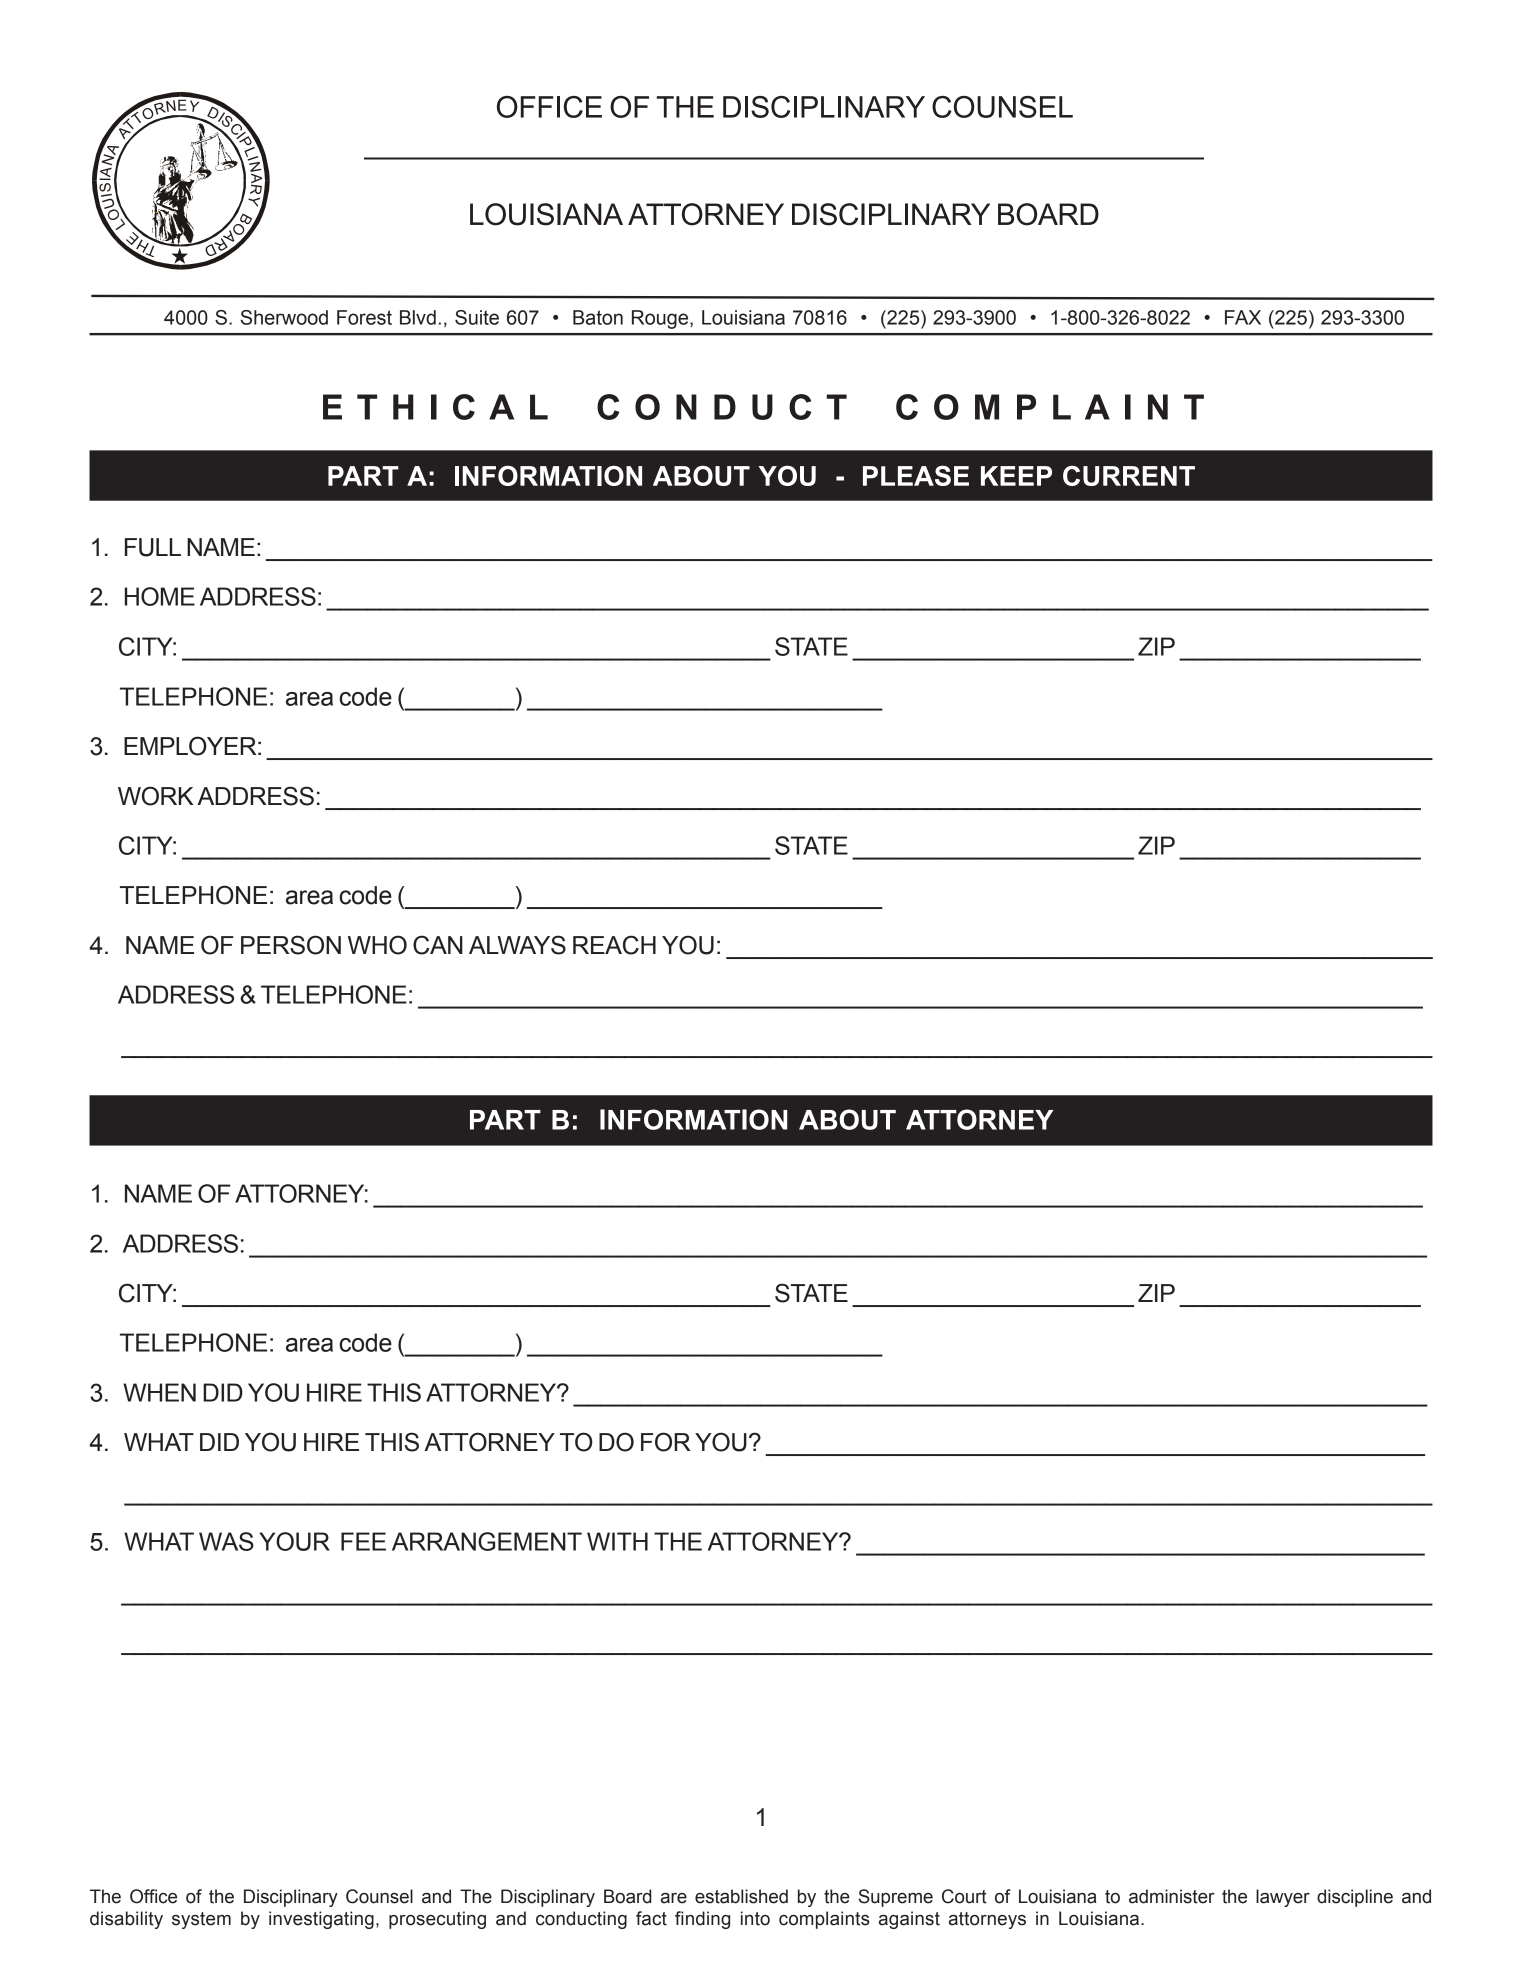 The height and width of the screenshot is (1969, 1522). I want to click on investigating, so click(321, 1920).
